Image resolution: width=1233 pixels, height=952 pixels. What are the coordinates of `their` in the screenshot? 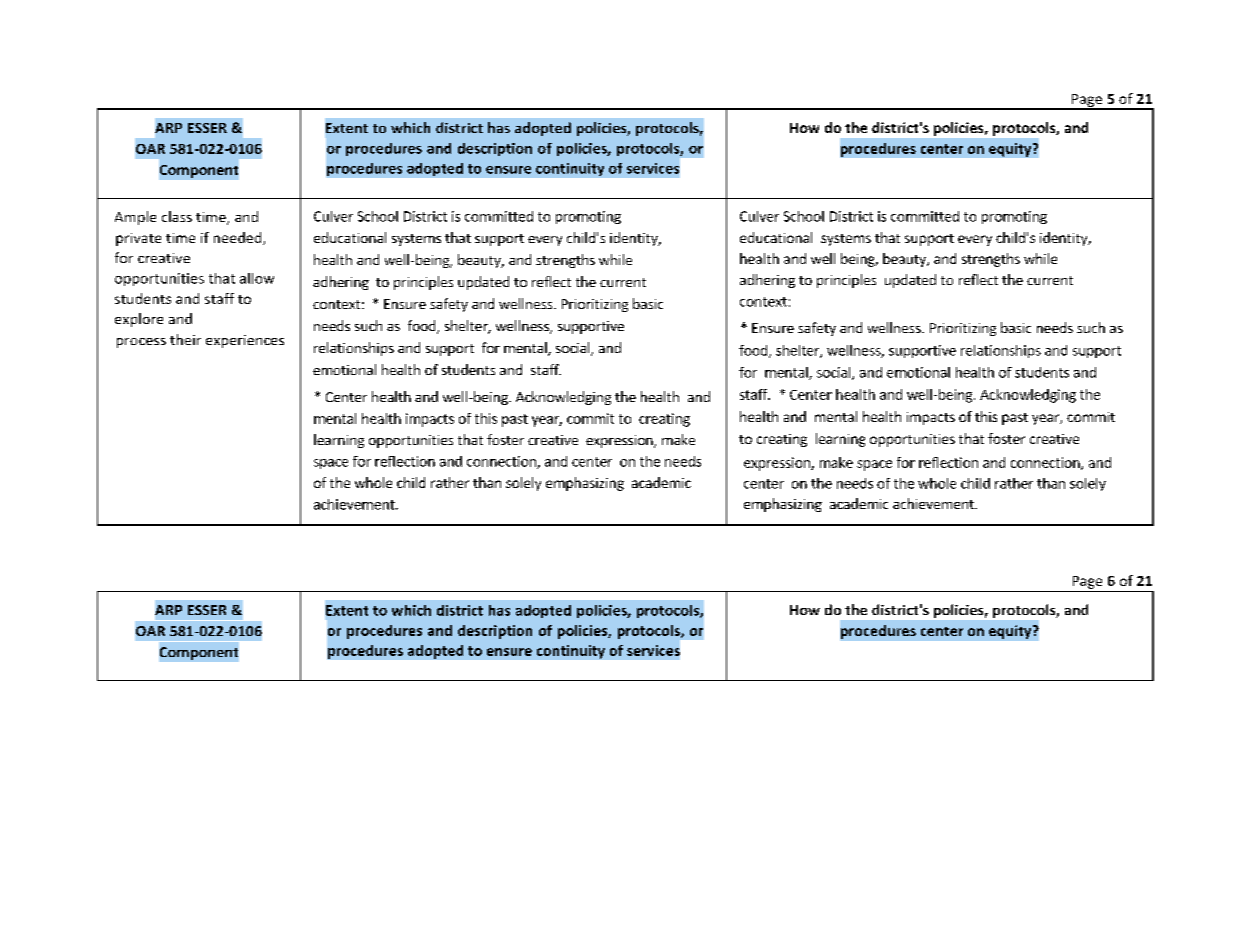 It's located at (185, 339).
